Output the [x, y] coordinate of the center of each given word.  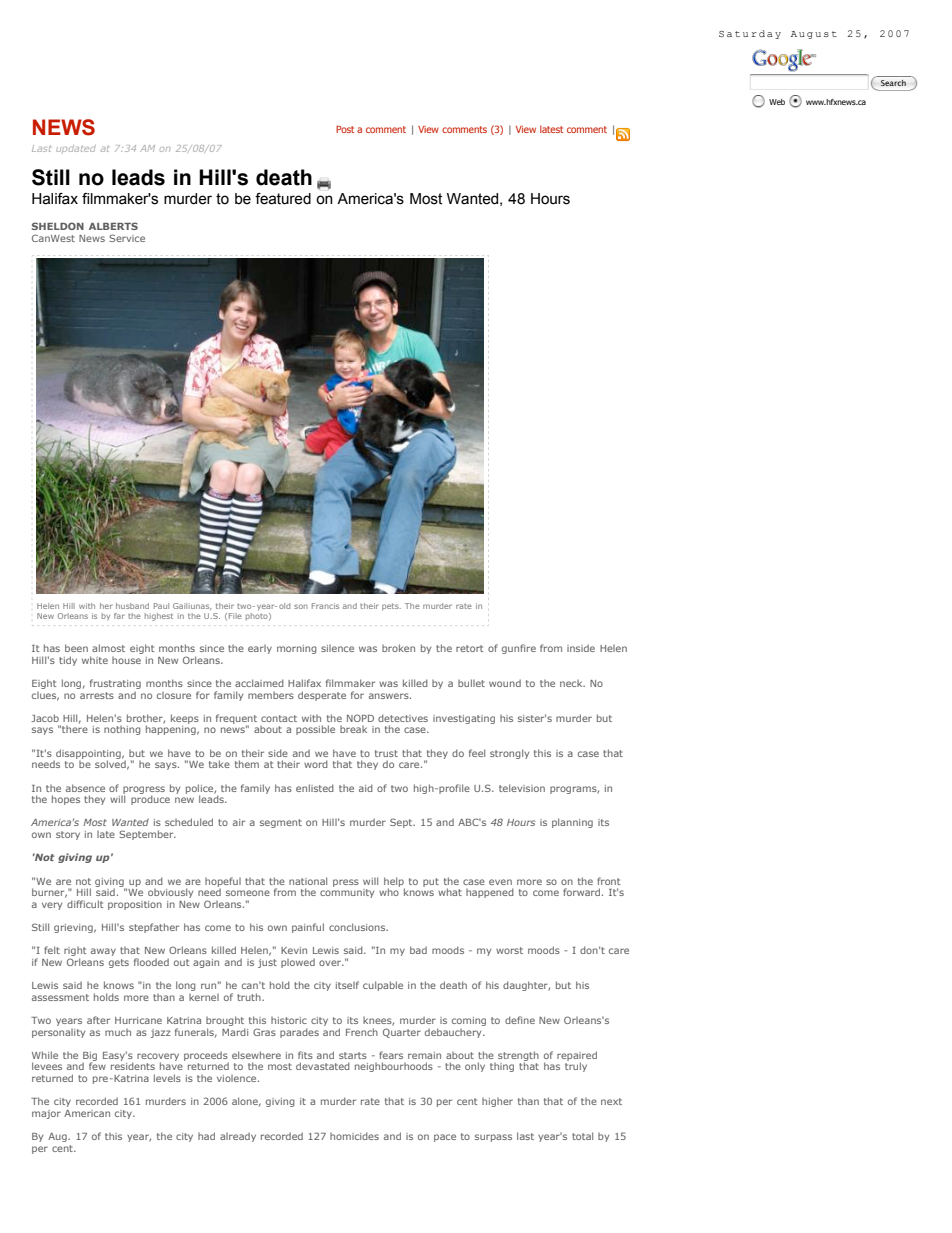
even [500, 882]
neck [572, 683]
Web [777, 102]
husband [132, 606]
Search [893, 83]
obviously [170, 893]
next [611, 1101]
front [608, 881]
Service [127, 238]
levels [167, 1078]
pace [445, 1138]
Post [345, 129]
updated [76, 149]
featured [283, 199]
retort [469, 648]
